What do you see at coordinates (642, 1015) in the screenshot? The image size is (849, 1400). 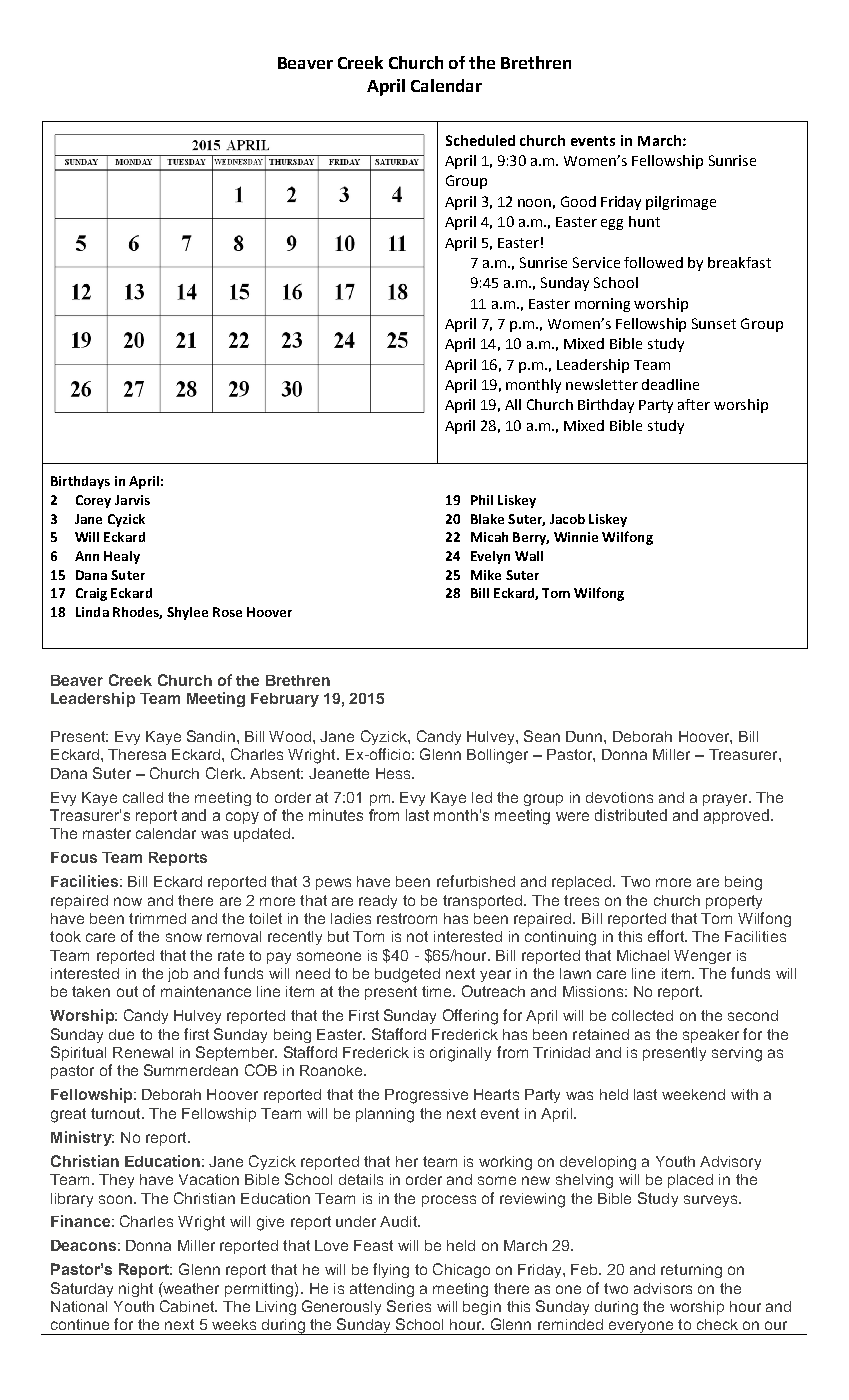 I see `collected` at bounding box center [642, 1015].
